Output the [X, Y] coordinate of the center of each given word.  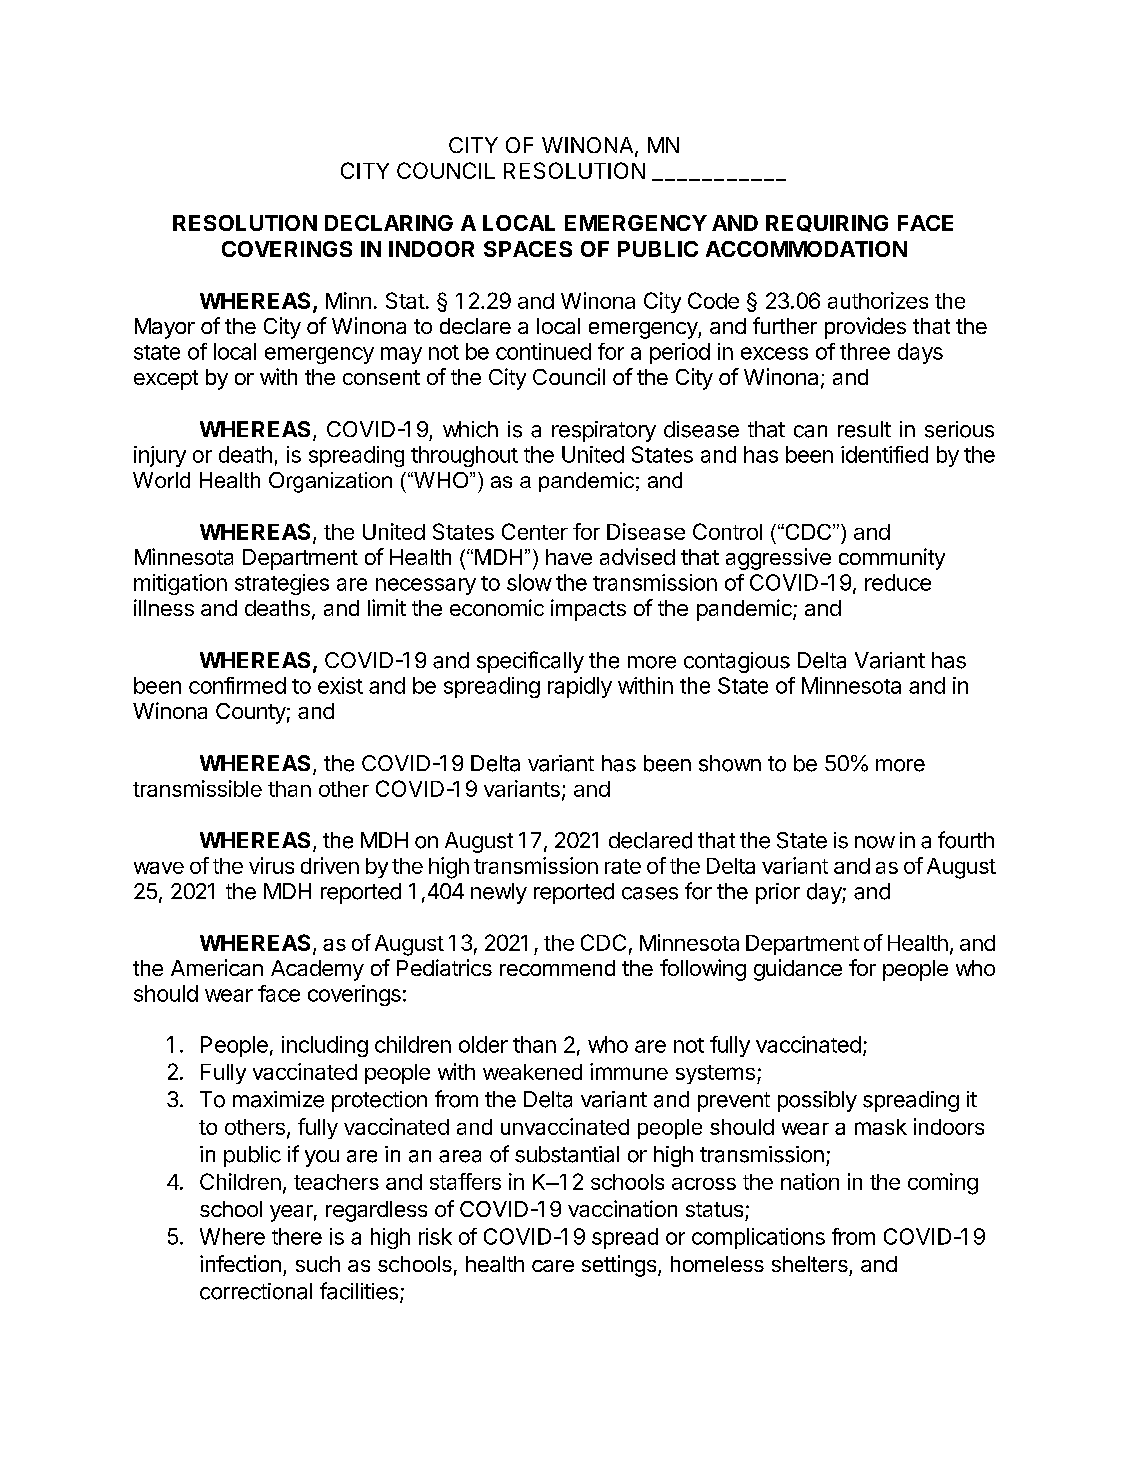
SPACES [528, 249]
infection [240, 1263]
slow [529, 582]
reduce [898, 582]
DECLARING [389, 223]
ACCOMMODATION [806, 249]
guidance [798, 970]
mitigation [180, 584]
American [217, 967]
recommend [557, 968]
